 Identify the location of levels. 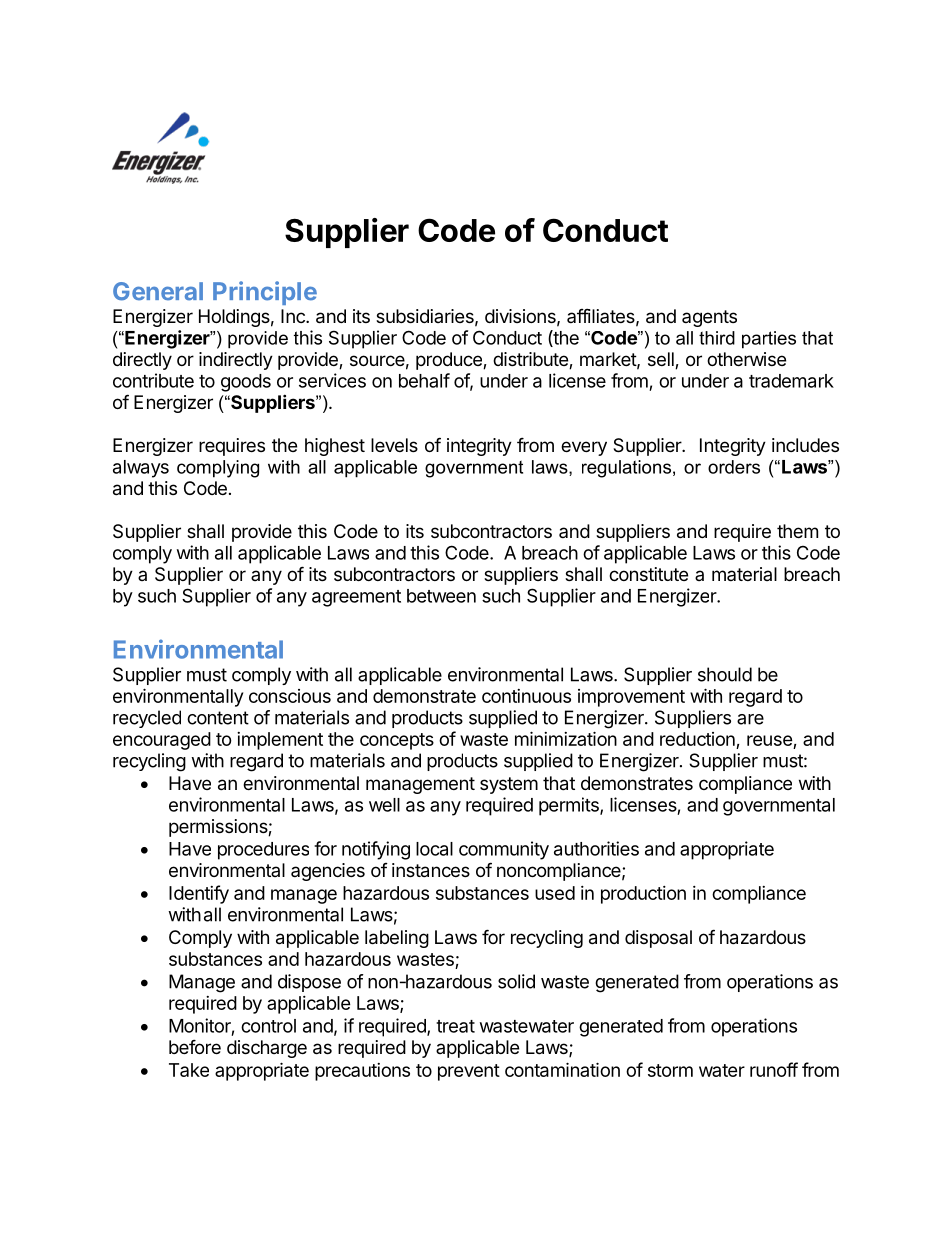
(394, 445).
